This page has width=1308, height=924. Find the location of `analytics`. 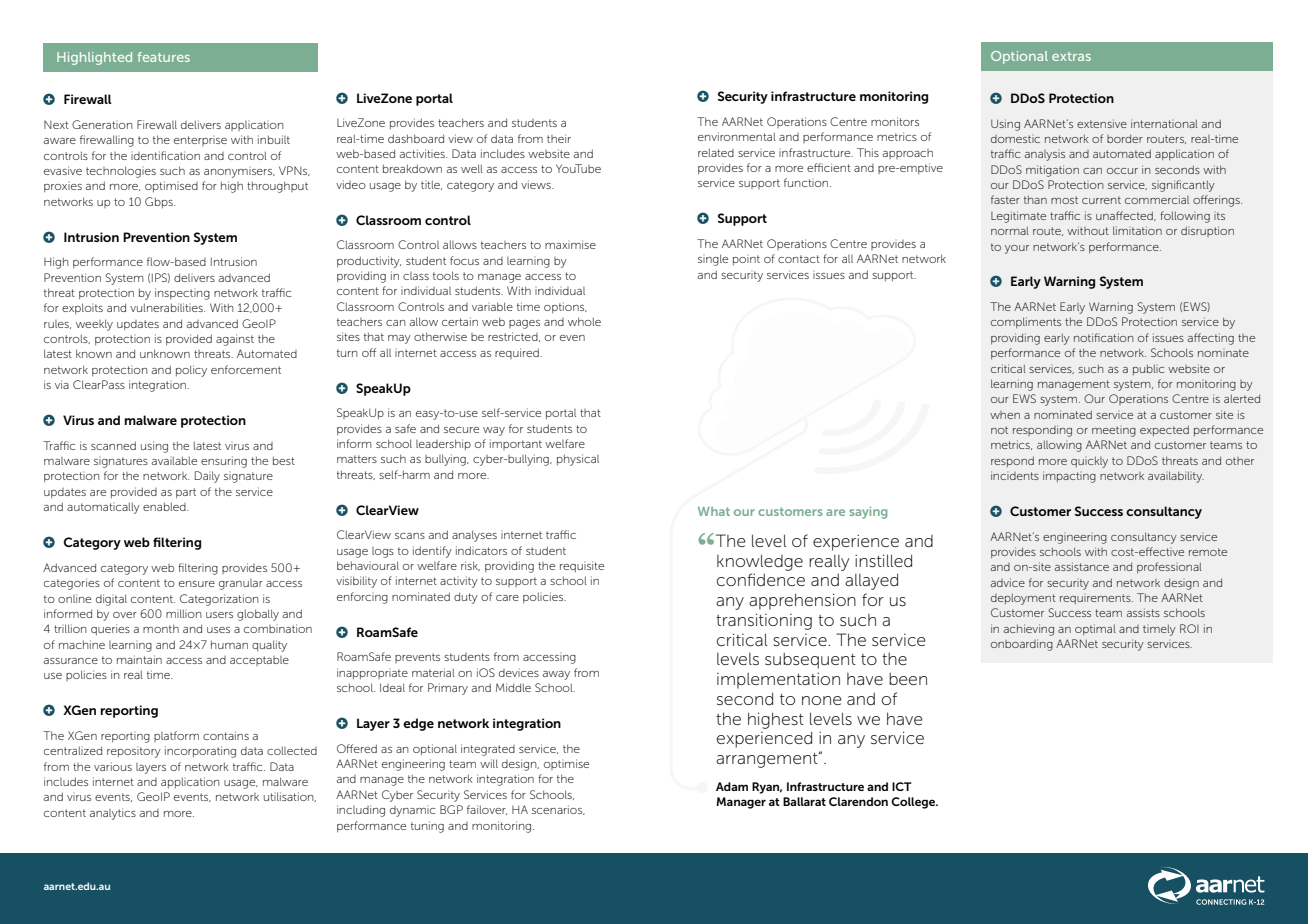

analytics is located at coordinates (113, 814).
